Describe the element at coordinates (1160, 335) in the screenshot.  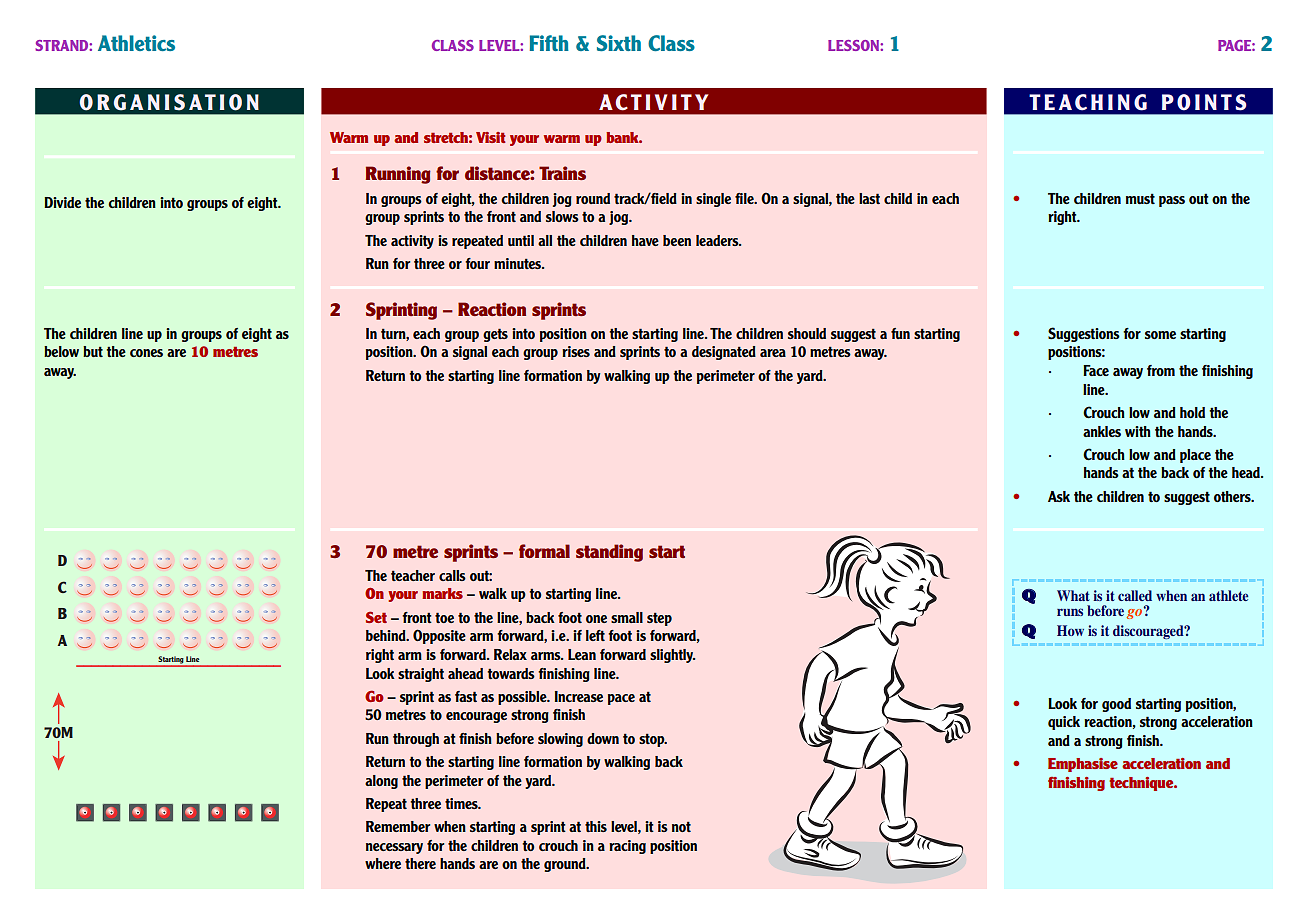
I see `some` at that location.
